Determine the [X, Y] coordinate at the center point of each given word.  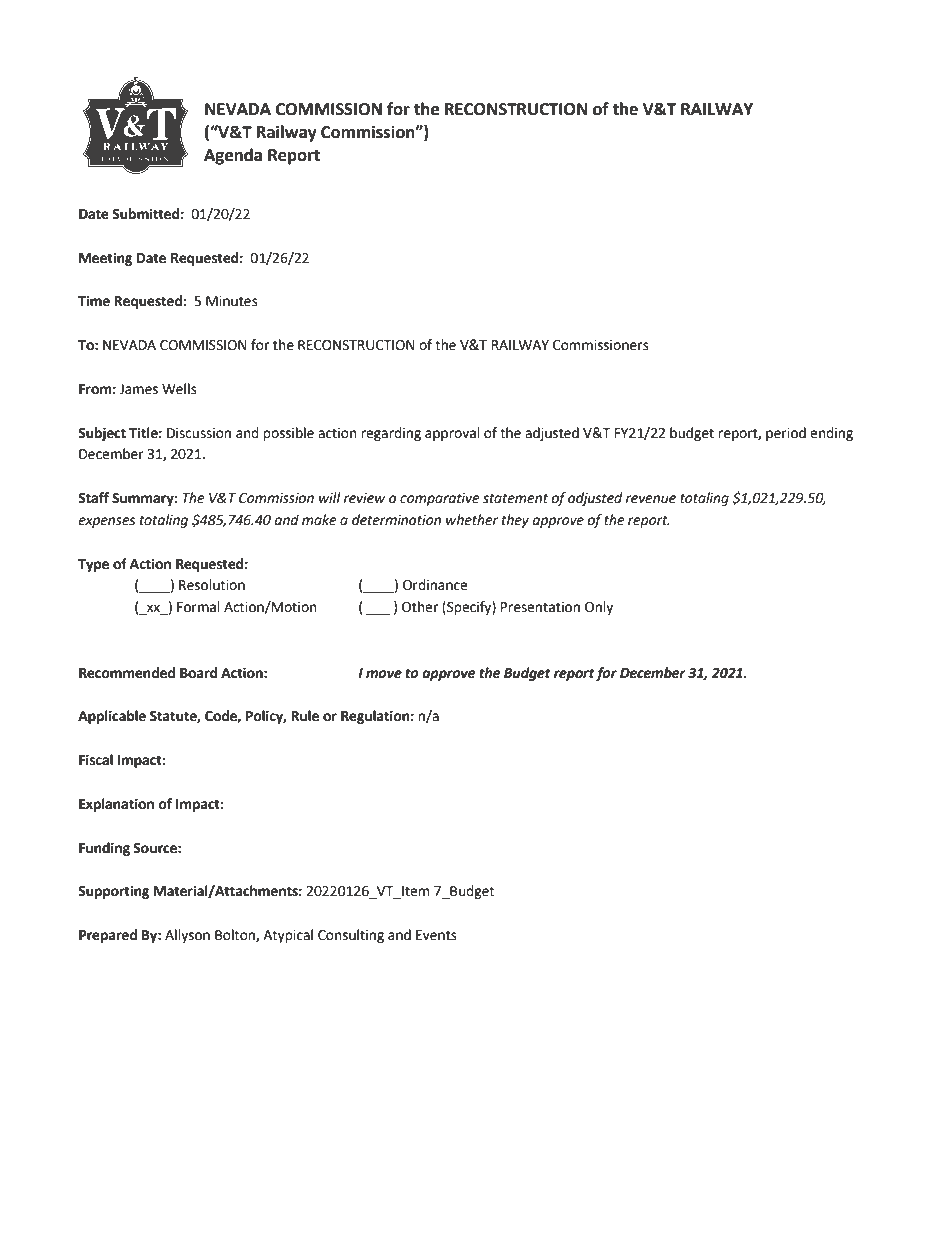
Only [599, 608]
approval [452, 434]
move [384, 674]
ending [831, 434]
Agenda [233, 156]
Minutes [232, 301]
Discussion [199, 433]
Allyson [187, 936]
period [786, 434]
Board [199, 673]
